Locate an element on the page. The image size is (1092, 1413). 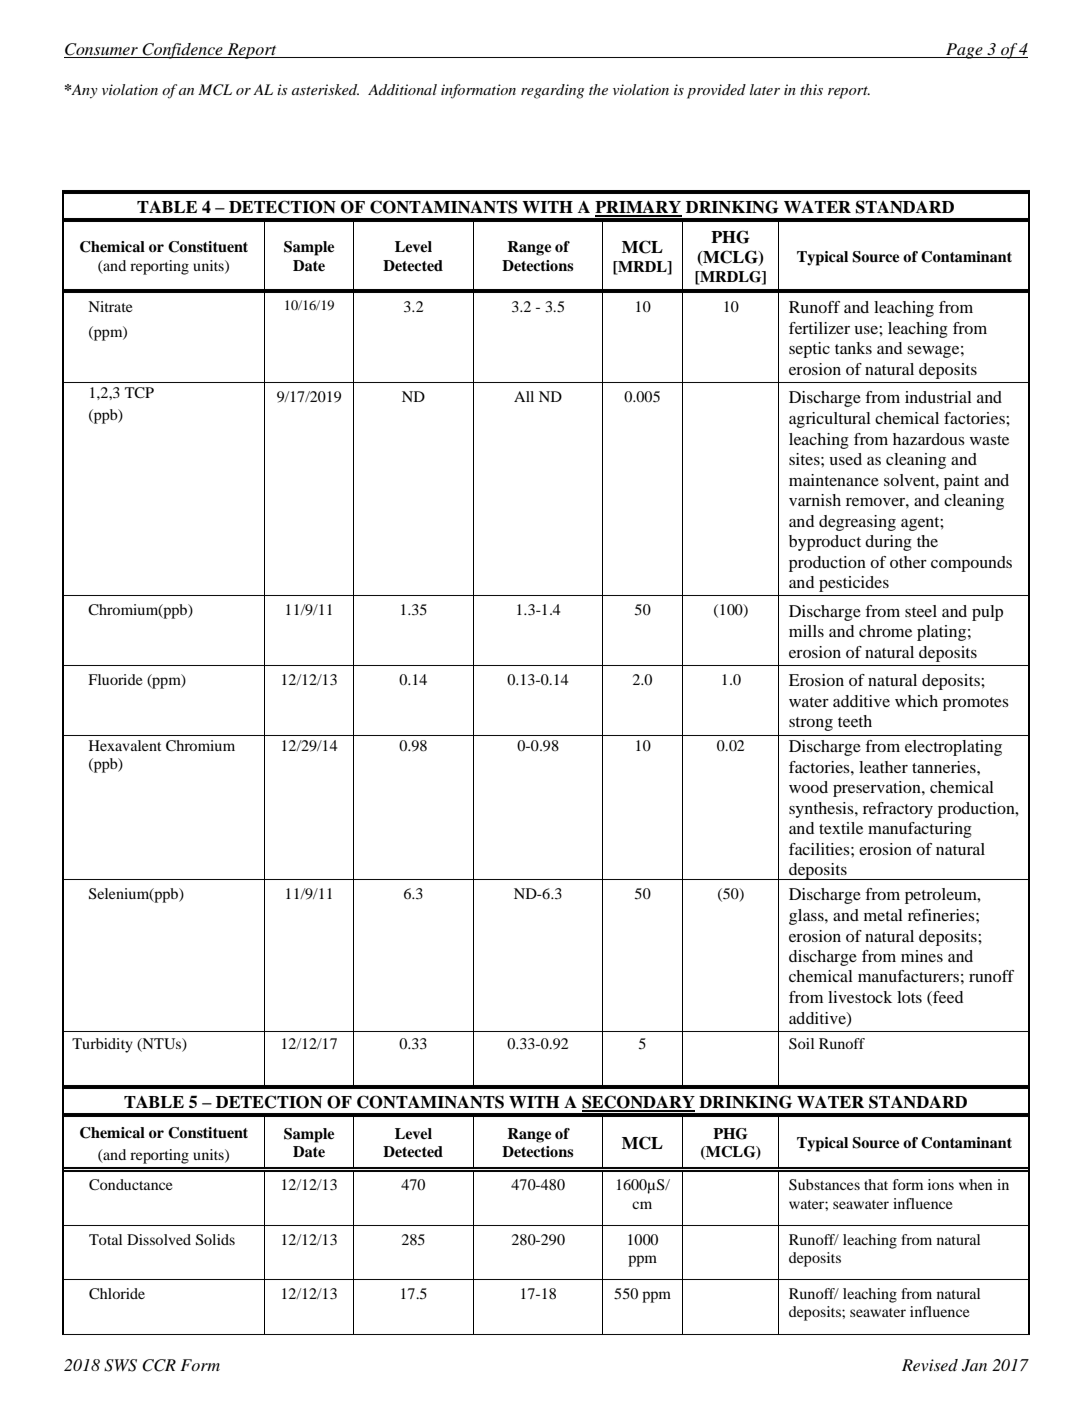
TCP is located at coordinates (139, 393).
